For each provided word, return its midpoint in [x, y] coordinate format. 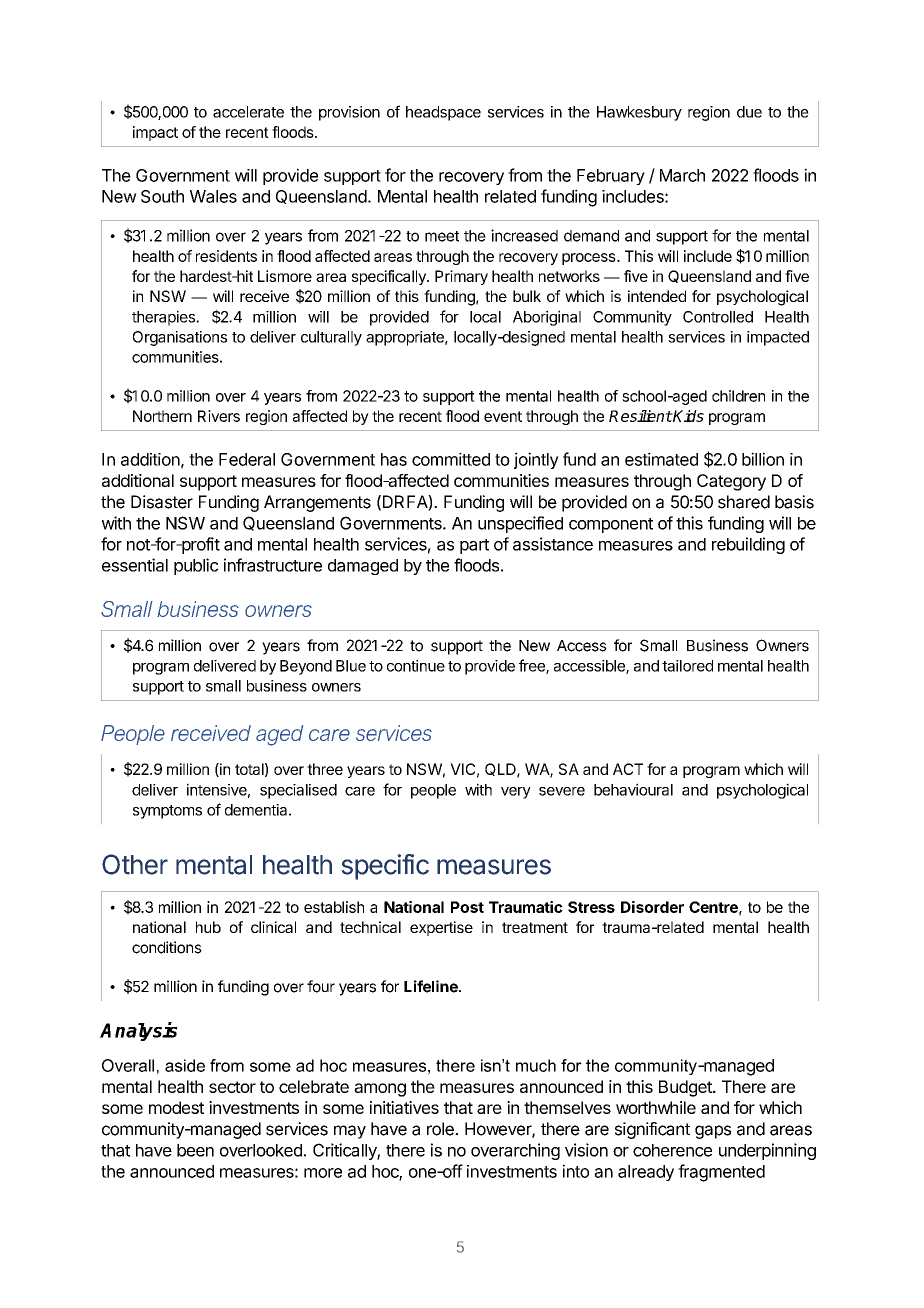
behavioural [633, 789]
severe [562, 791]
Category [731, 482]
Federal [247, 459]
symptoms [167, 812]
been [195, 1150]
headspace [443, 113]
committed [451, 459]
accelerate [248, 112]
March [682, 175]
